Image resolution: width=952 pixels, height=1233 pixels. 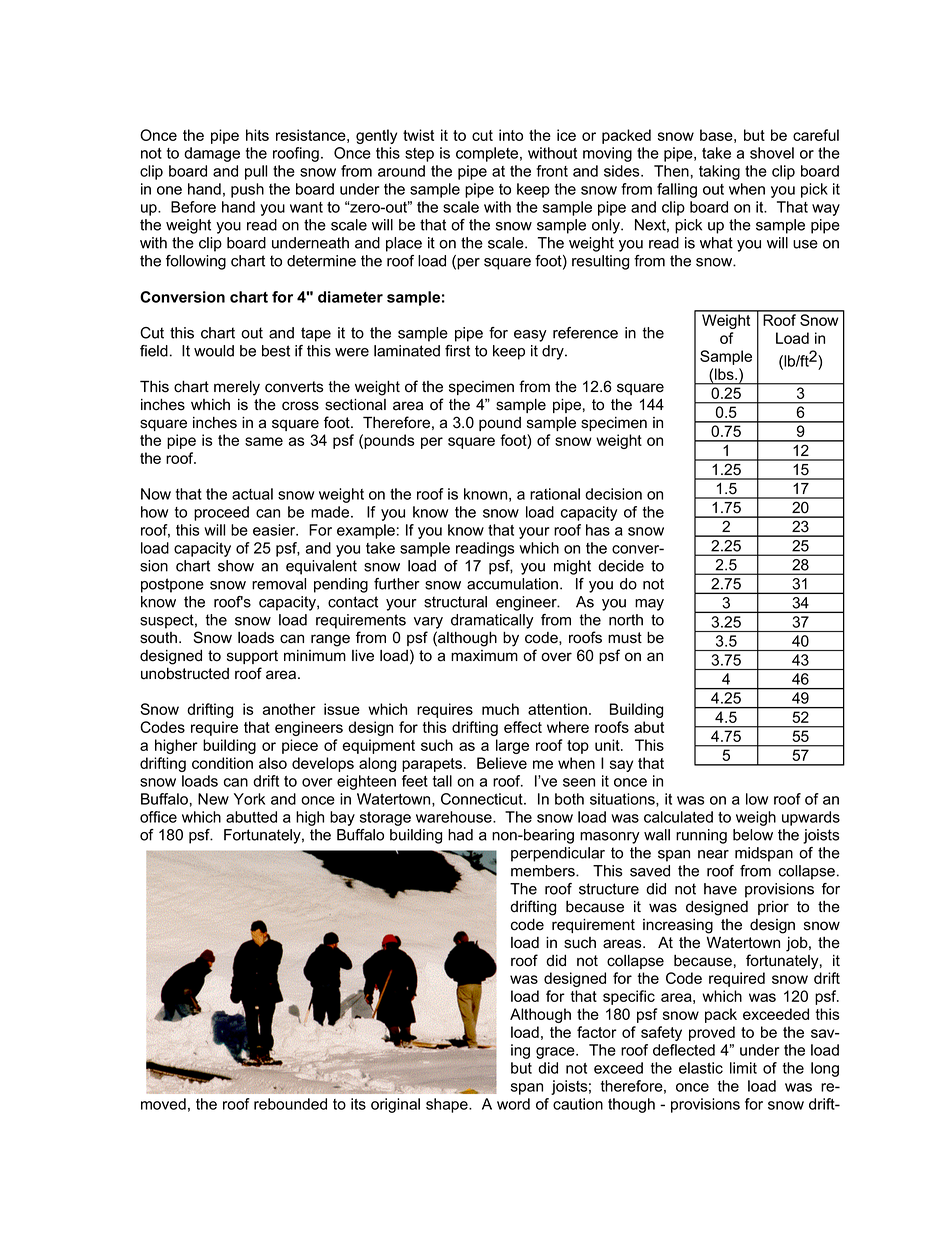 I want to click on into, so click(x=511, y=135).
